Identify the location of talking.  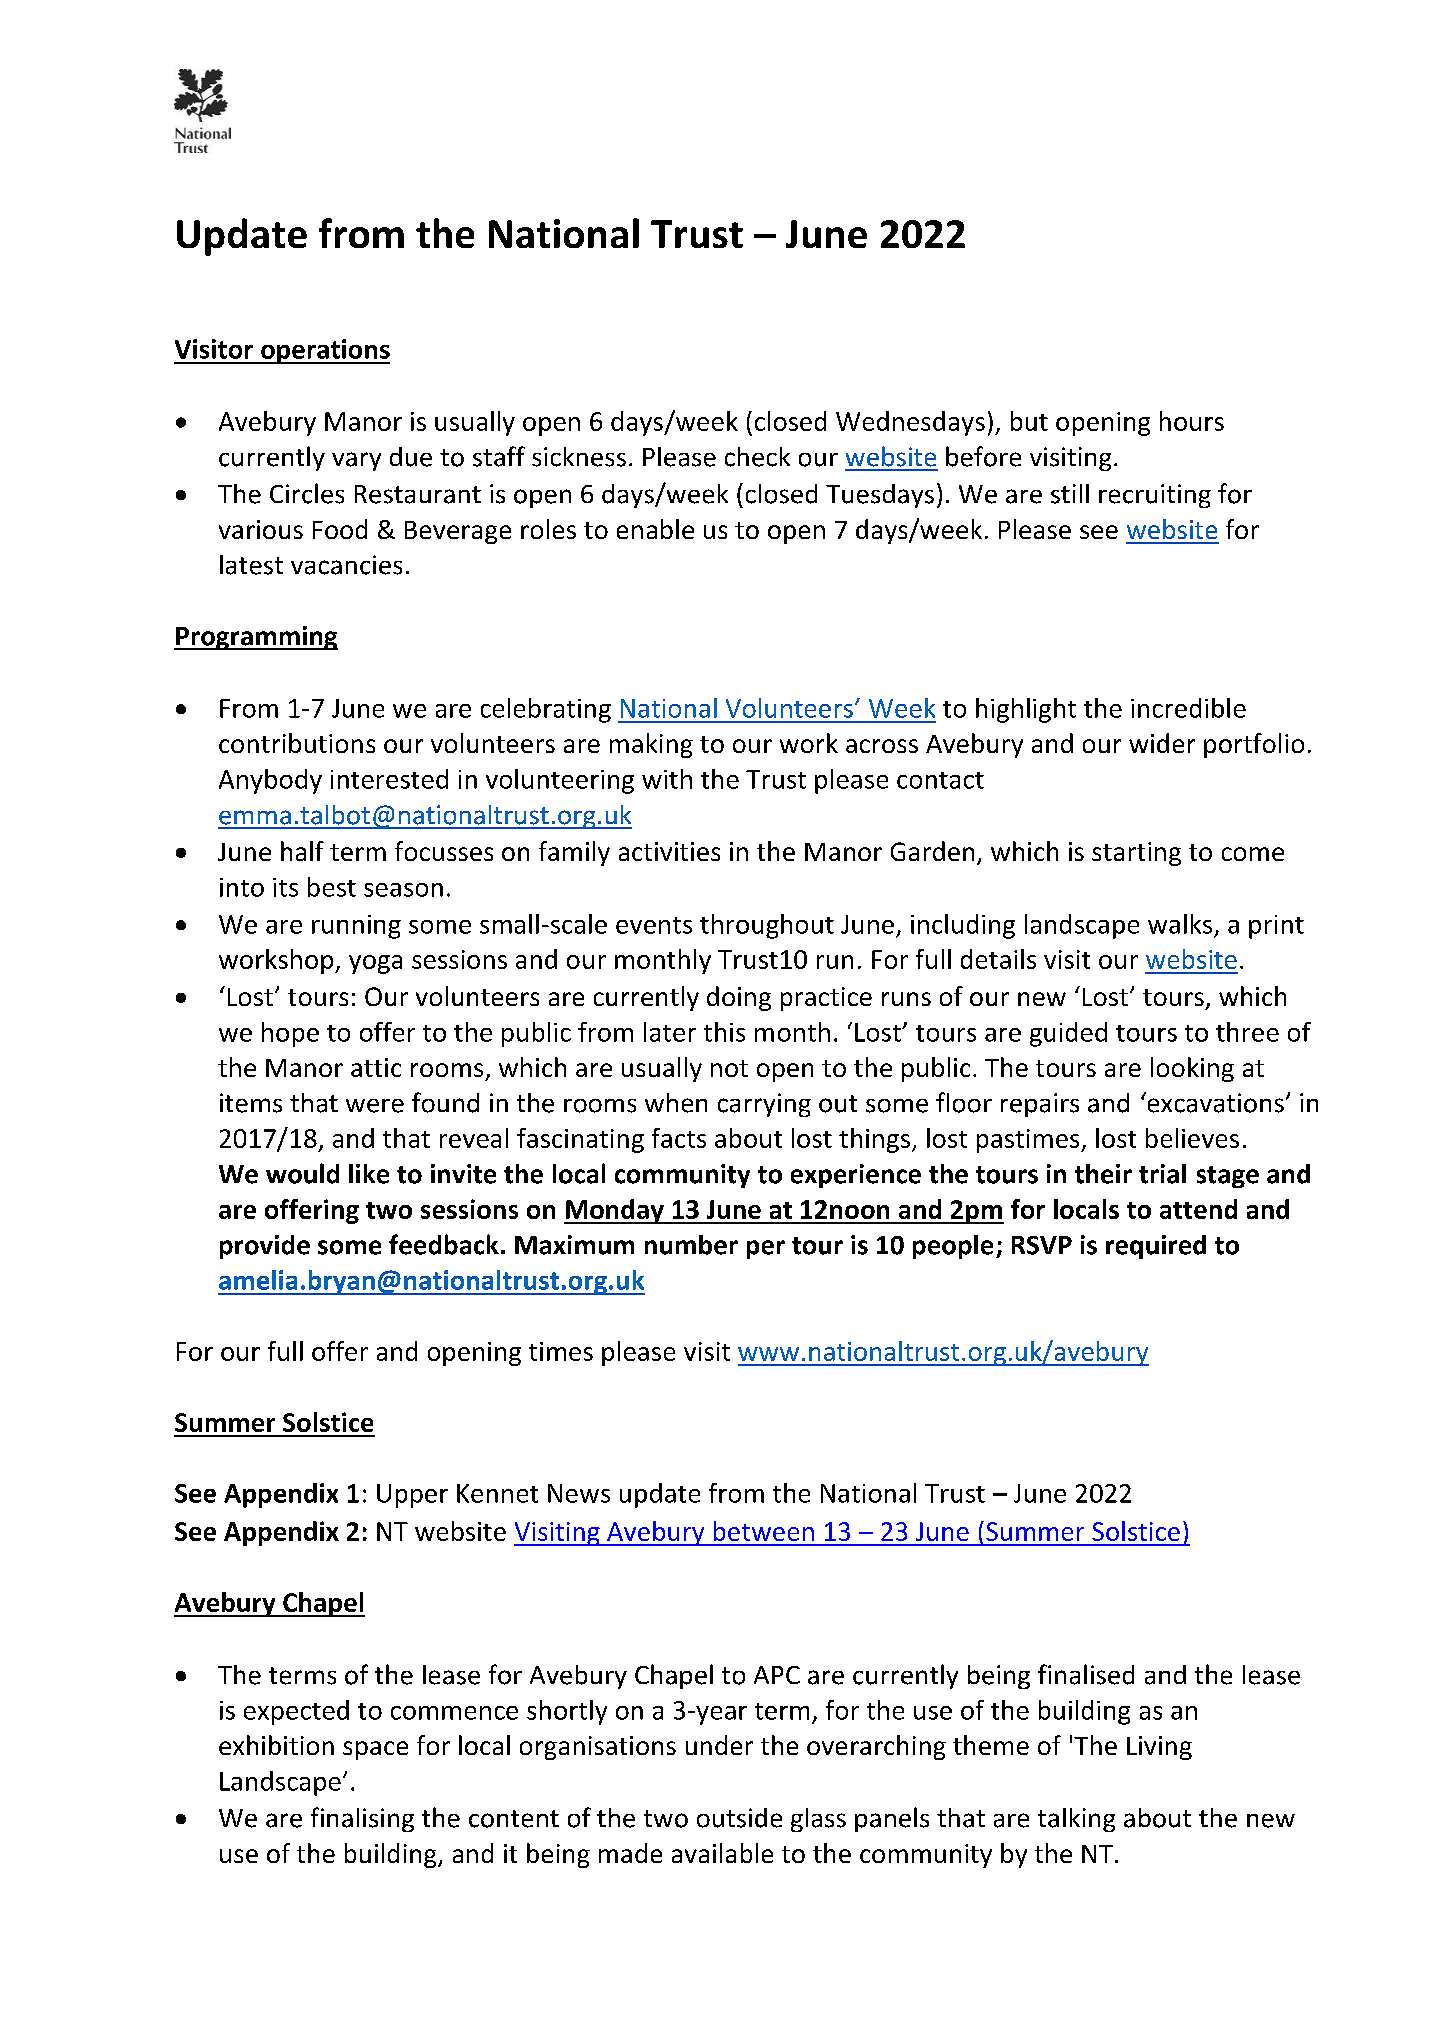
(1076, 1820).
